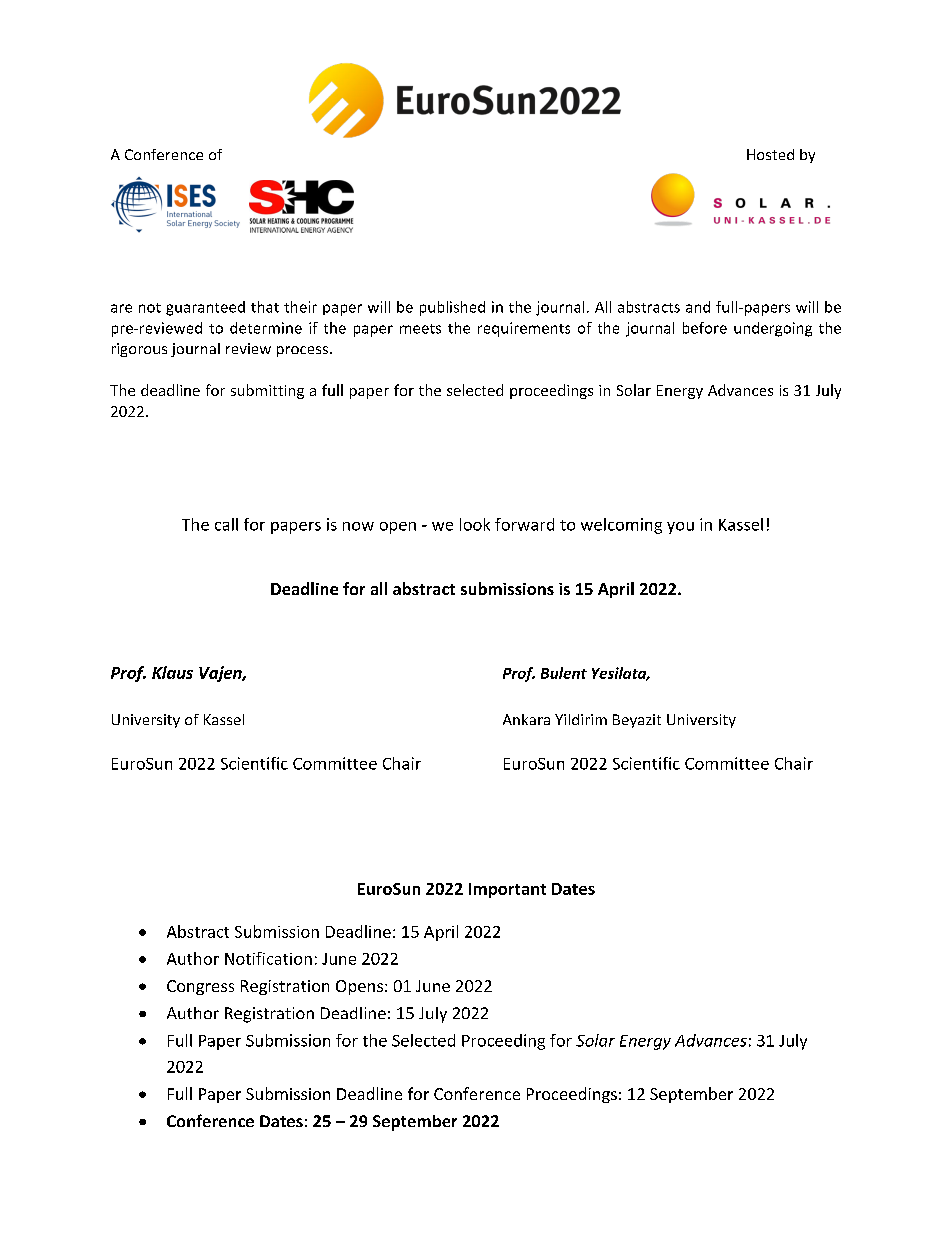 The height and width of the screenshot is (1233, 952). What do you see at coordinates (770, 154) in the screenshot?
I see `Hosted` at bounding box center [770, 154].
